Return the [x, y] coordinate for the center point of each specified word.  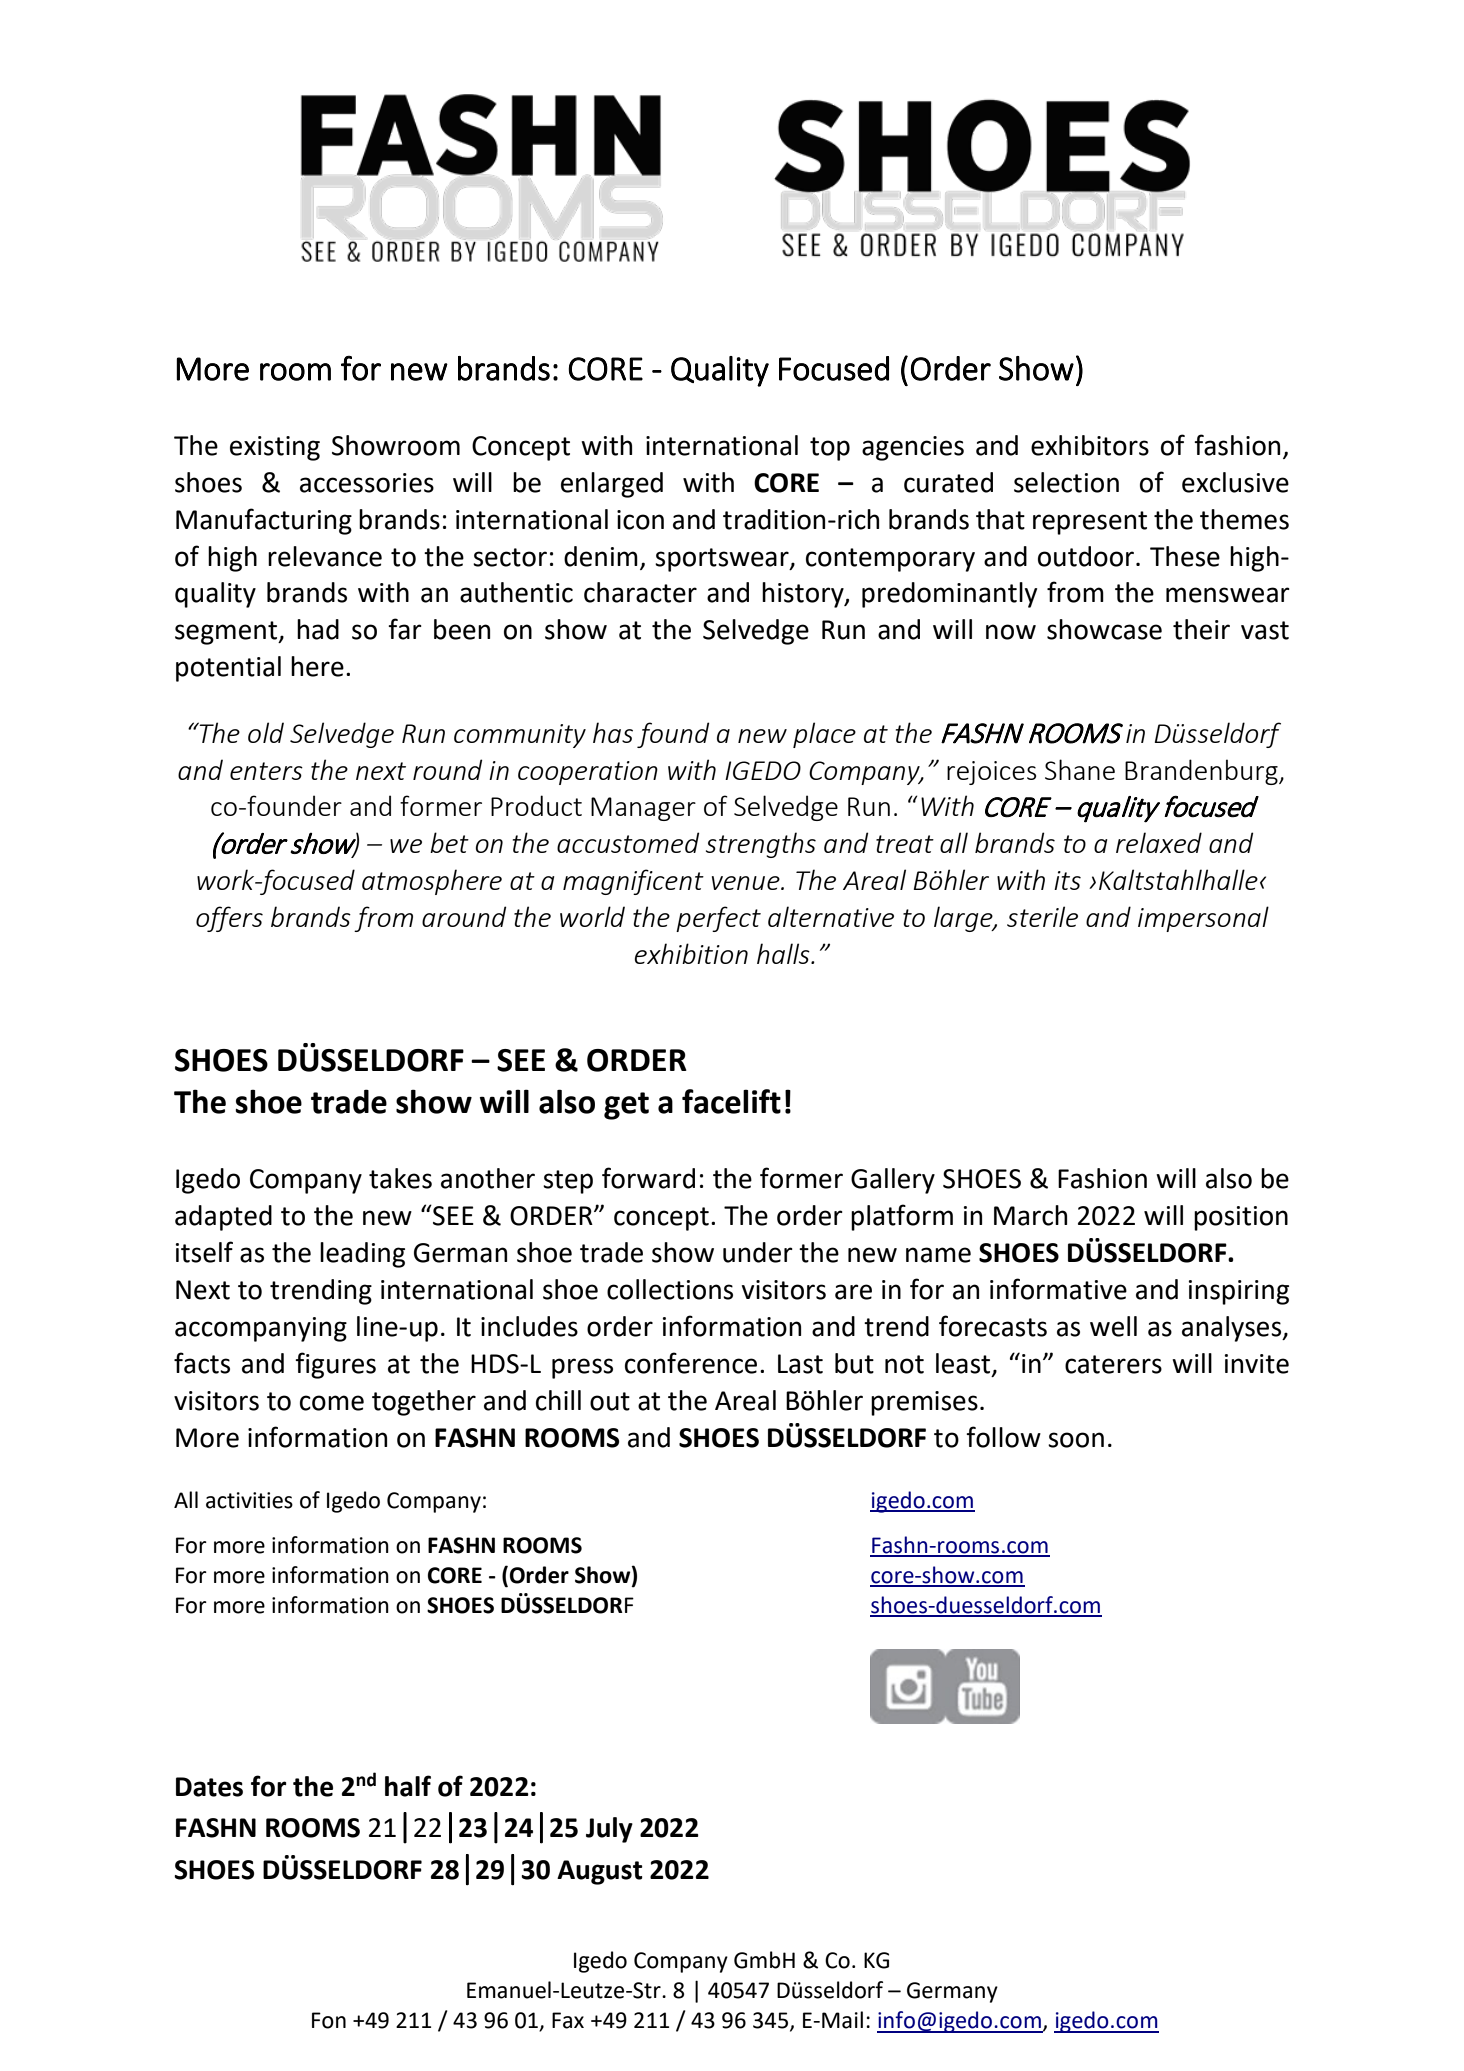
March [1030, 1215]
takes [400, 1178]
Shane [1080, 769]
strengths [761, 845]
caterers [1113, 1364]
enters [266, 771]
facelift [731, 1101]
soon [1076, 1440]
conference [691, 1363]
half [408, 1786]
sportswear [723, 560]
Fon [329, 2020]
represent [1090, 523]
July [609, 1830]
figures [335, 1365]
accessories [367, 483]
